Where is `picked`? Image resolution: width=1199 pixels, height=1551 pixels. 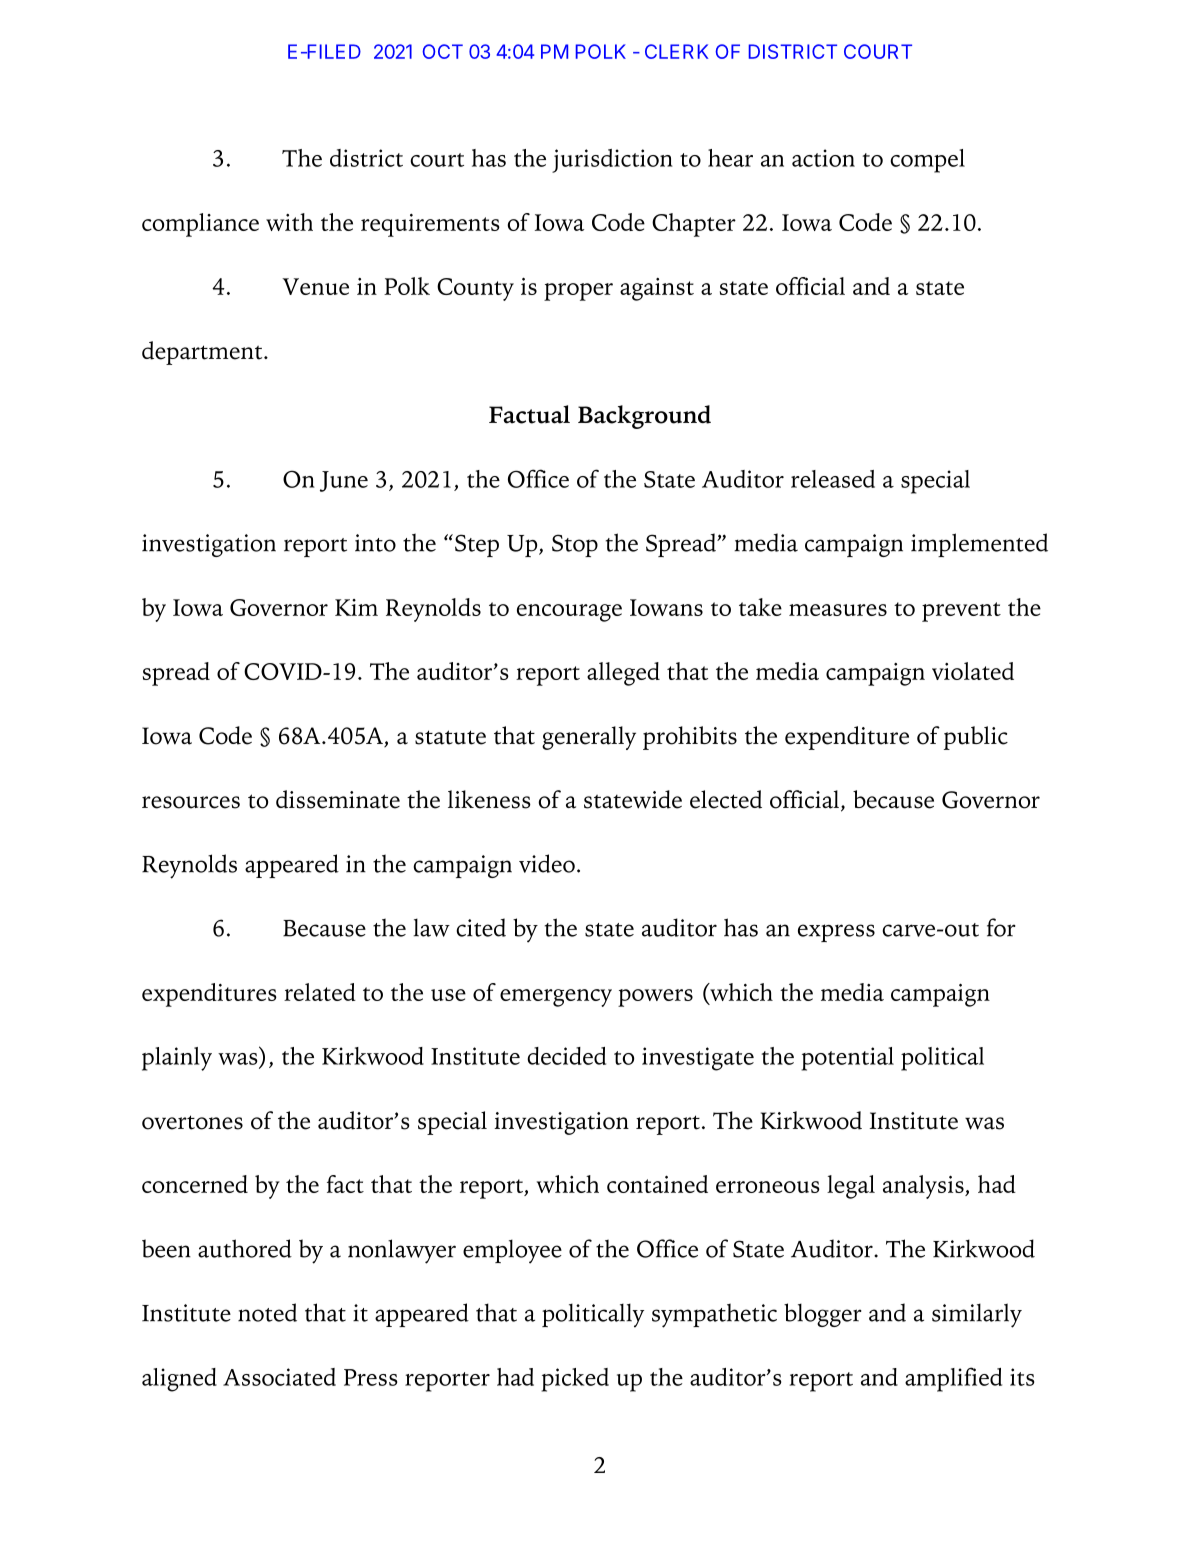 picked is located at coordinates (575, 1380).
